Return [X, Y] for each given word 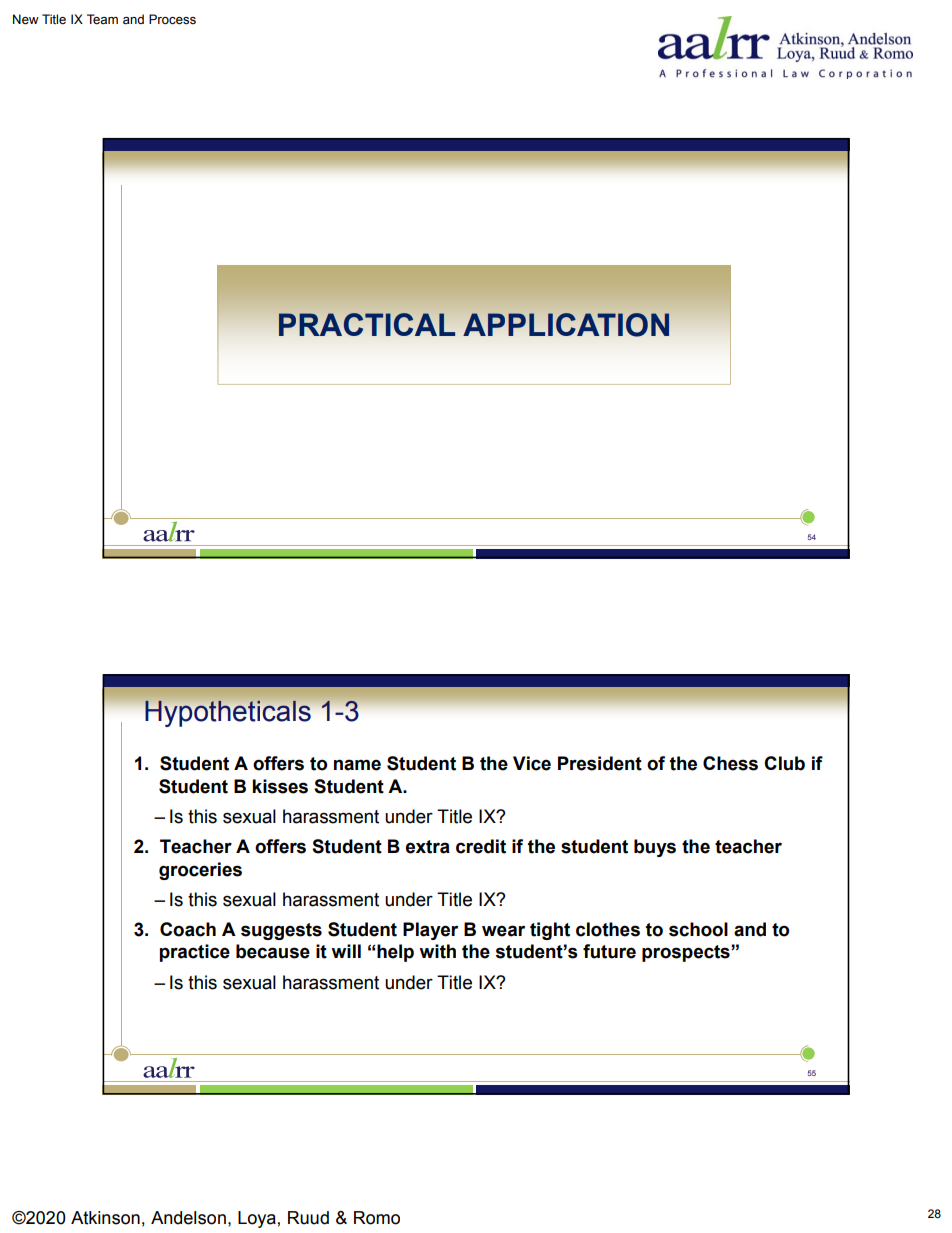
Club [784, 763]
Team [102, 19]
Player [430, 931]
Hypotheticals [228, 713]
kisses [280, 786]
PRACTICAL [367, 324]
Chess [730, 763]
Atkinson [105, 1218]
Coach [188, 929]
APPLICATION [566, 325]
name [357, 765]
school [698, 929]
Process [172, 19]
